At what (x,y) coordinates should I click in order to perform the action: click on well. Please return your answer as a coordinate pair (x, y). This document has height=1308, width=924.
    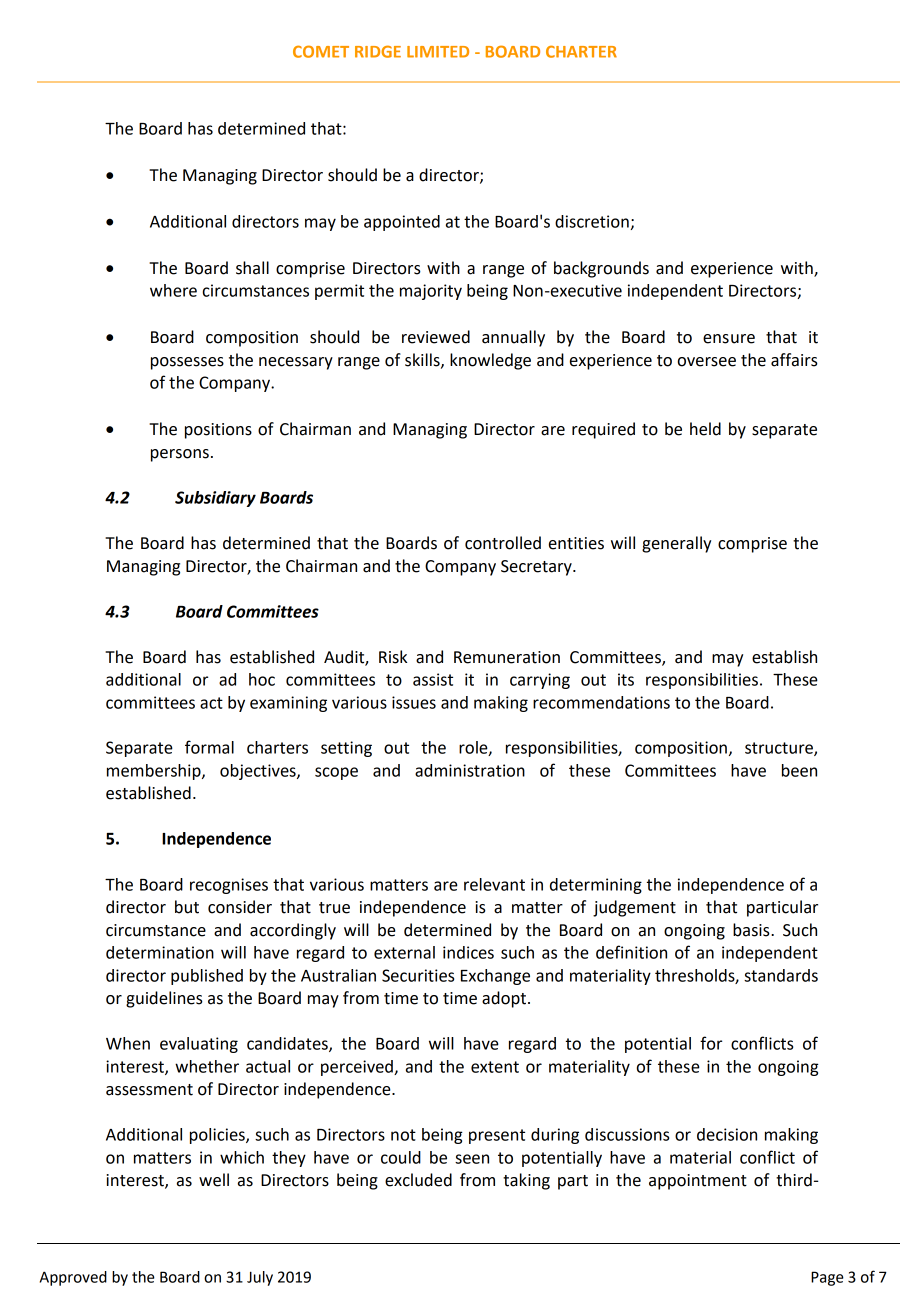
    Looking at the image, I should click on (214, 1180).
